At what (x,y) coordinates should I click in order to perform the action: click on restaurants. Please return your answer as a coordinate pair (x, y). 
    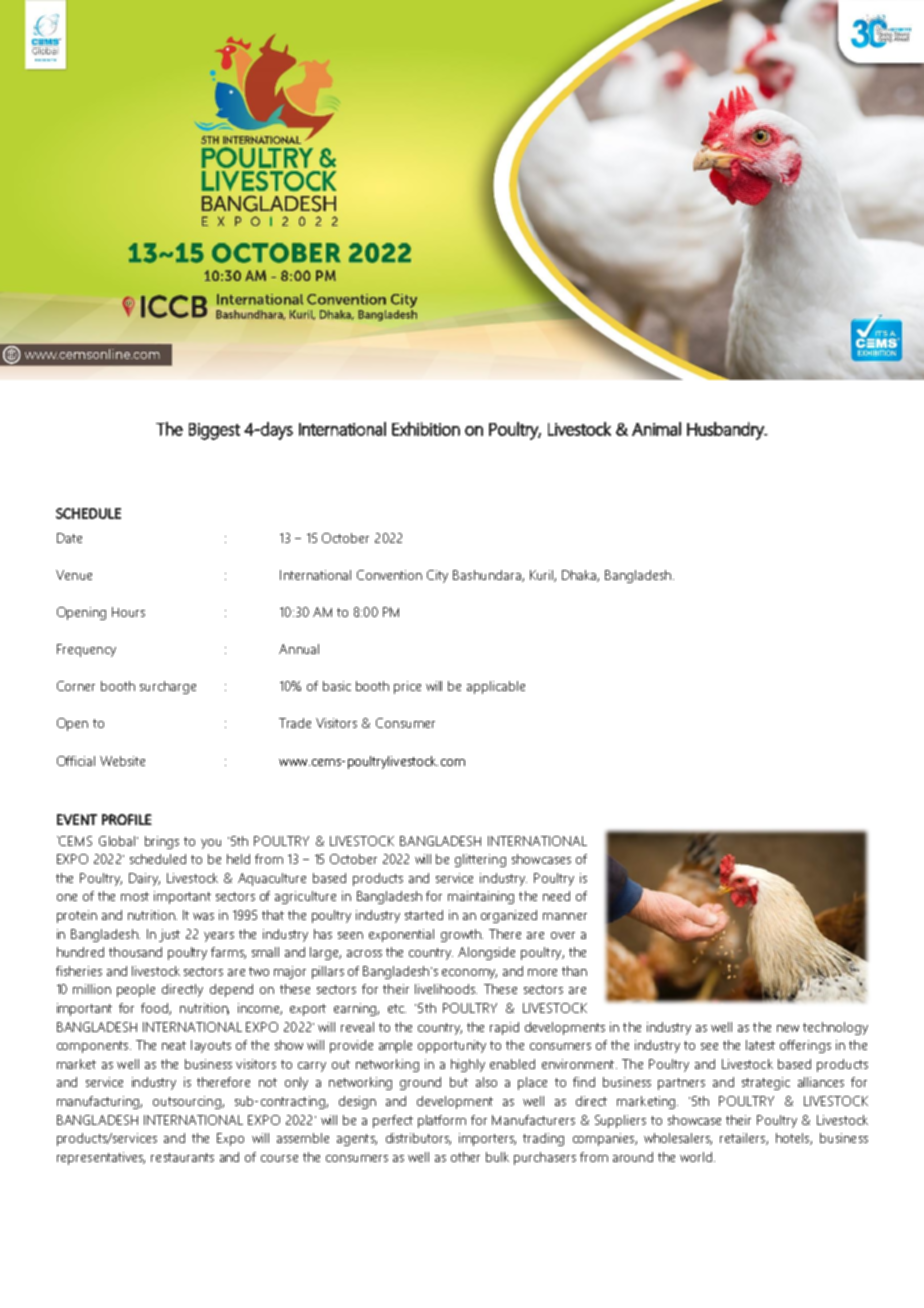
    Looking at the image, I should click on (182, 1157).
